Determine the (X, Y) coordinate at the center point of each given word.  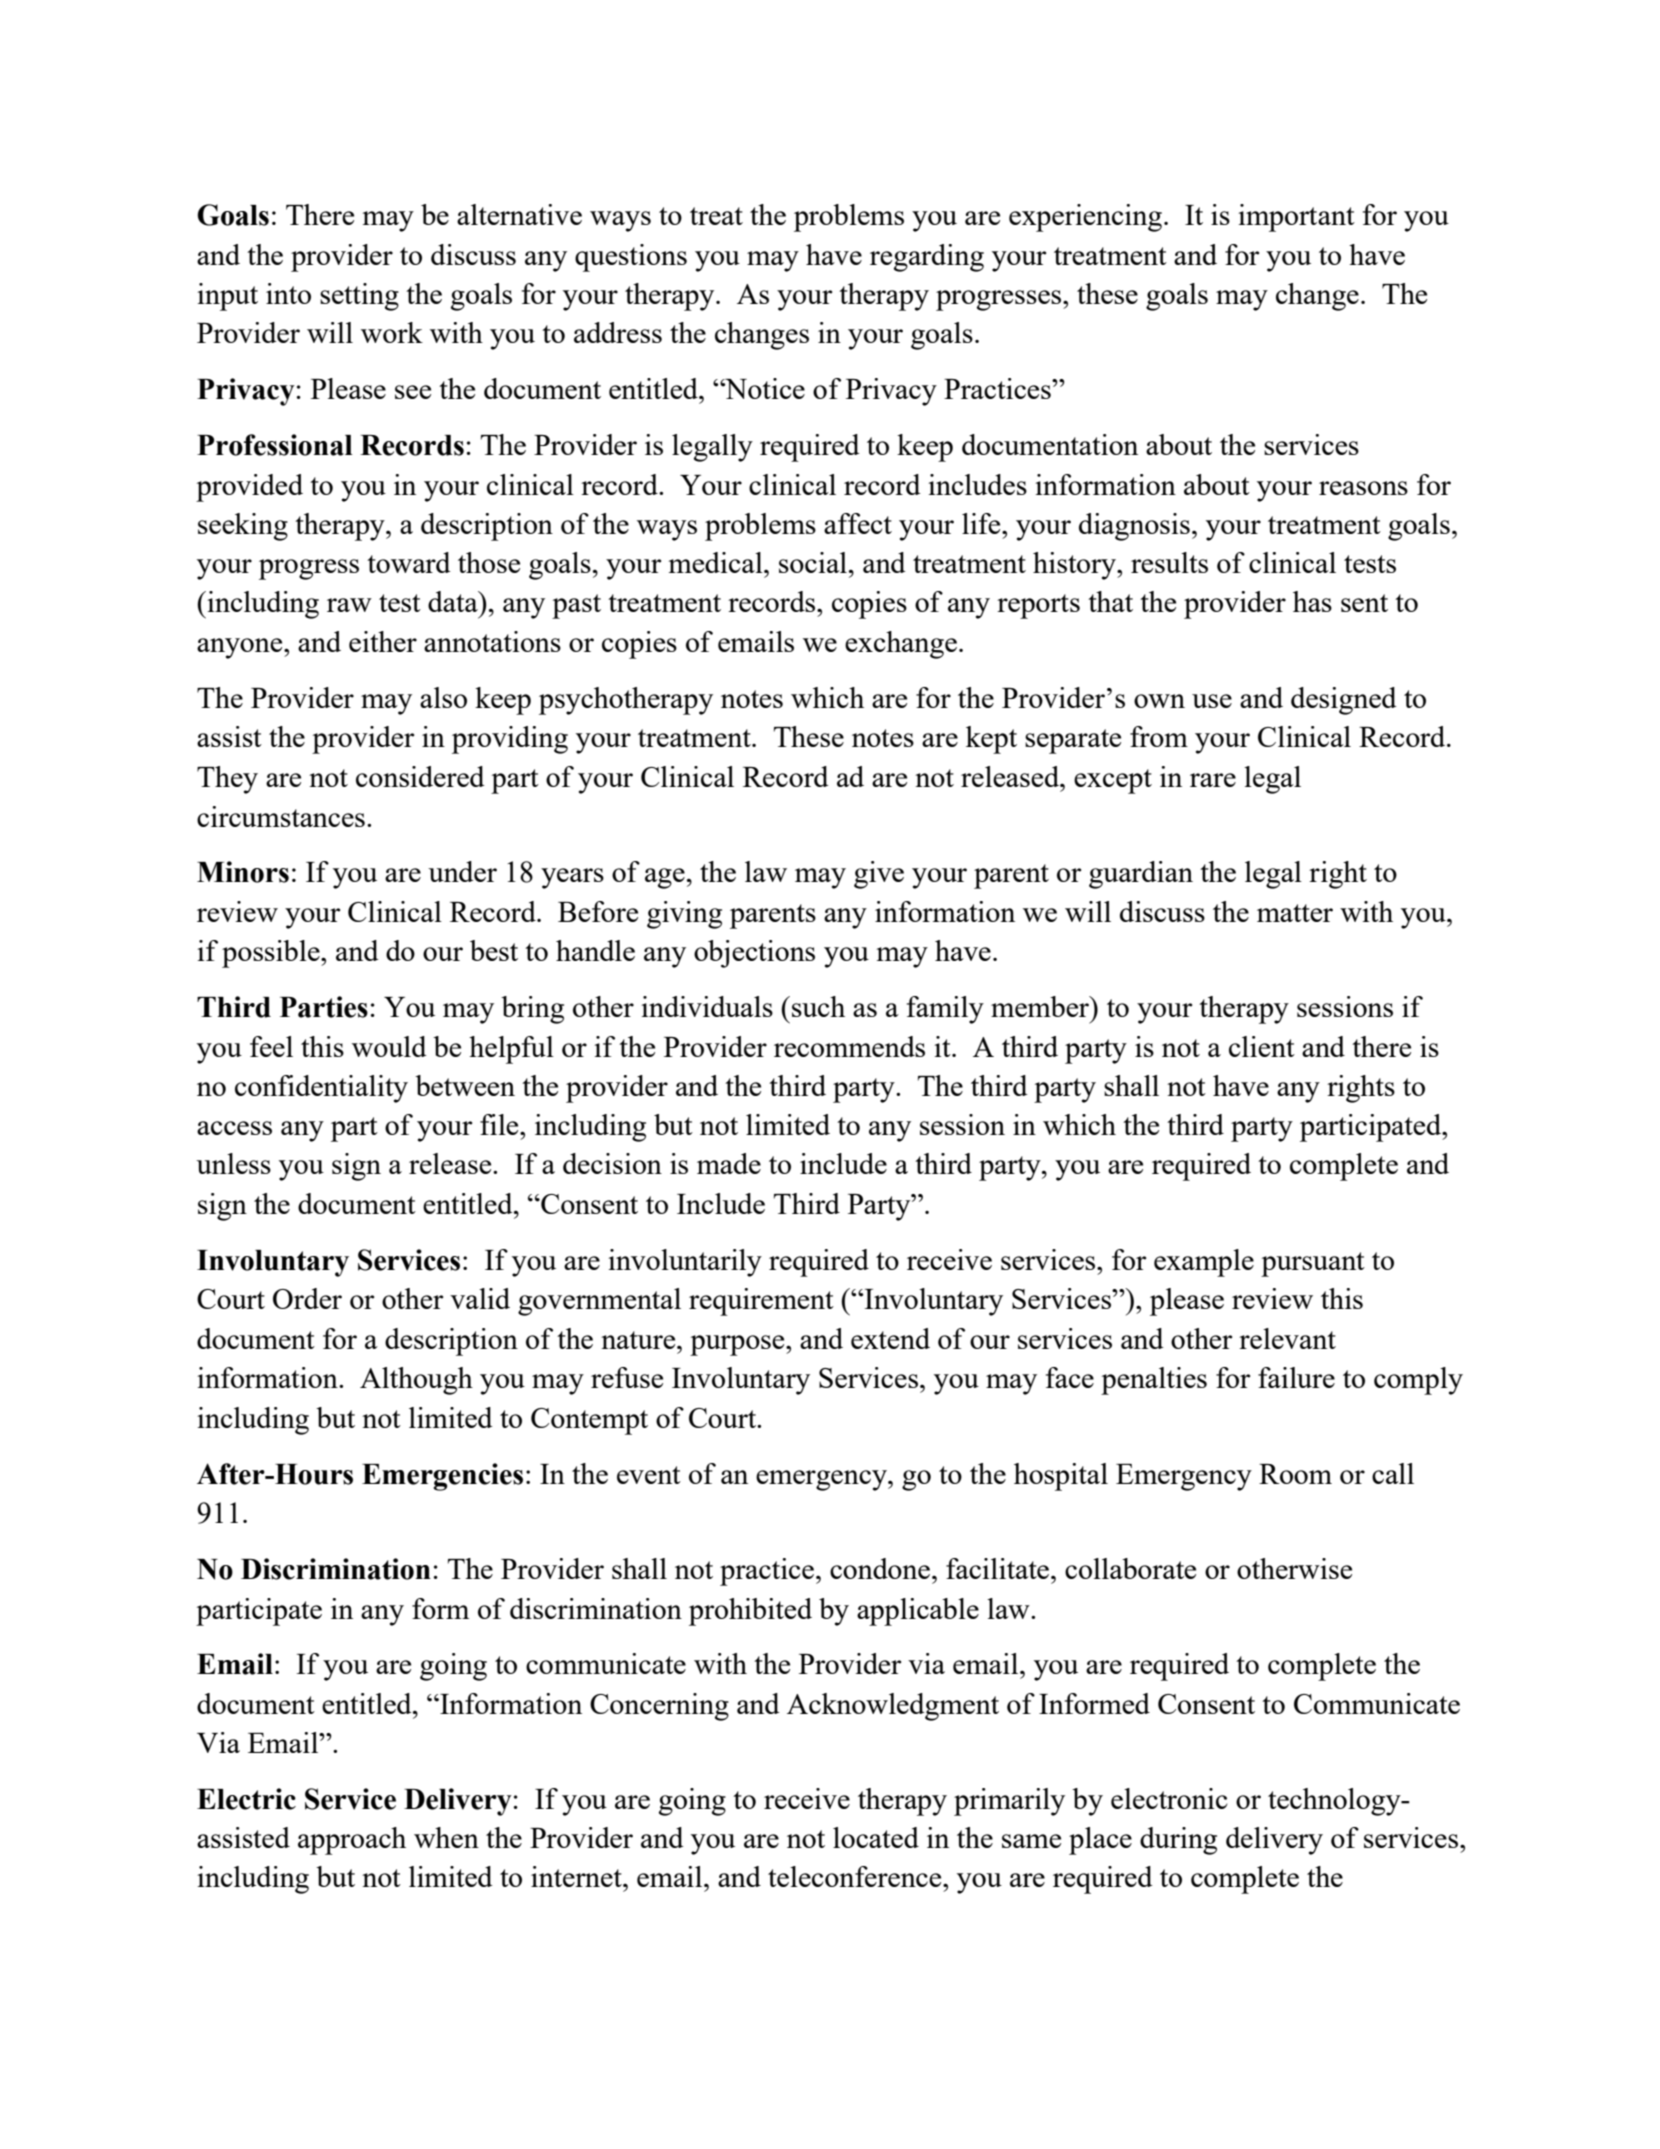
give (879, 875)
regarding (927, 258)
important (1296, 218)
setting (359, 297)
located (876, 1837)
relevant (1287, 1338)
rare (1213, 780)
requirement (761, 1302)
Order (307, 1298)
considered (420, 776)
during (1178, 1841)
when (446, 1837)
